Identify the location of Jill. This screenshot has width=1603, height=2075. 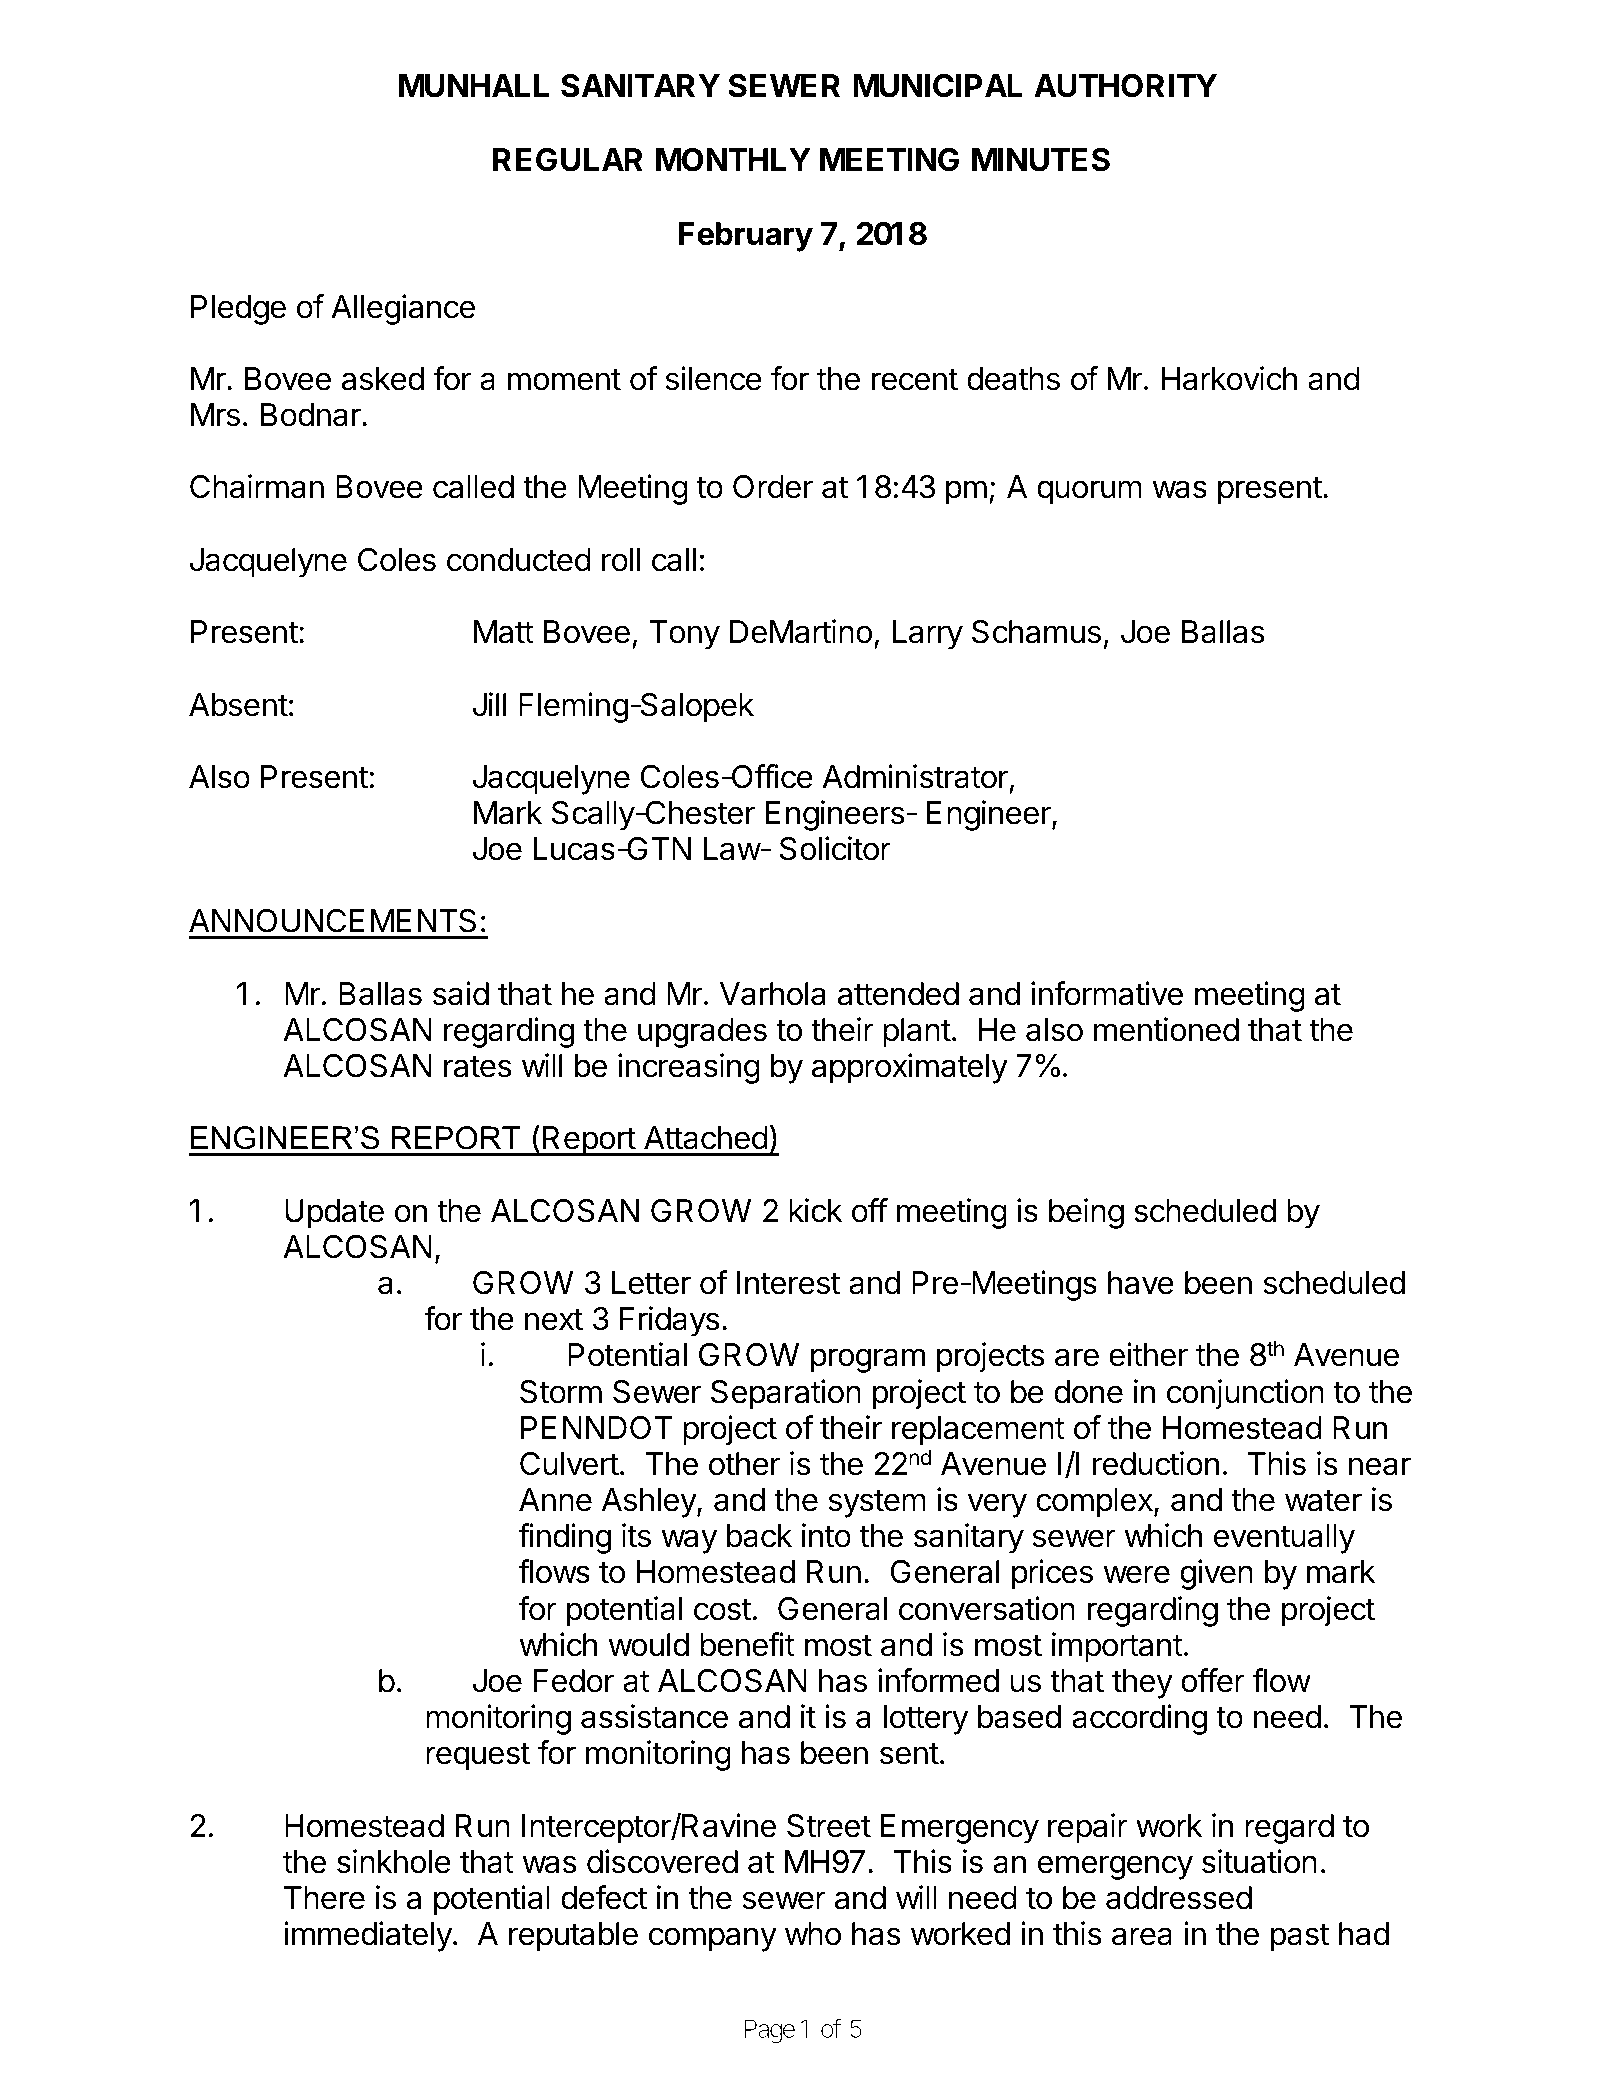
(489, 704).
